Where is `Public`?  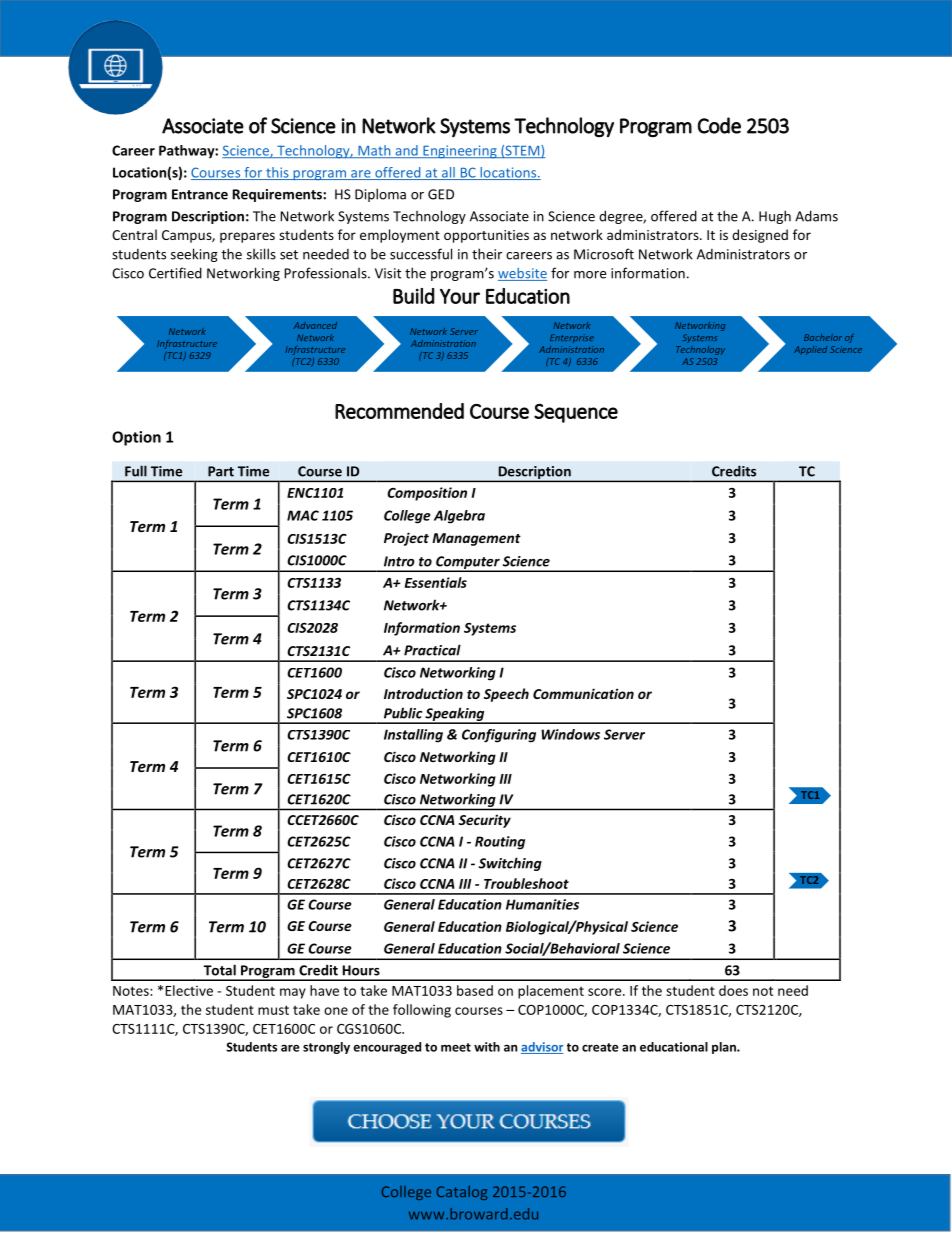
Public is located at coordinates (403, 713).
